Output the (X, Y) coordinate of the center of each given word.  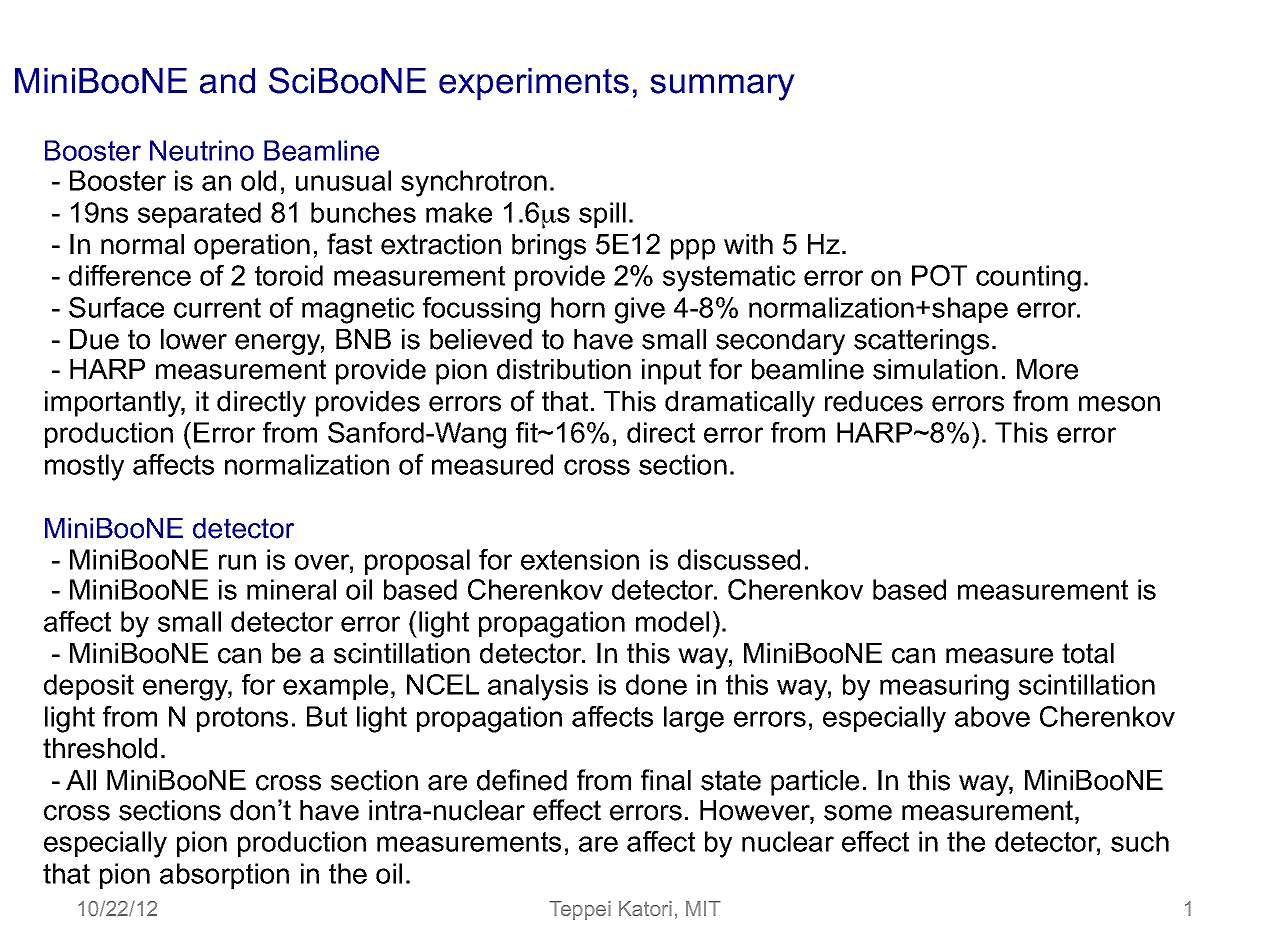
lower (194, 339)
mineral (291, 589)
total (1088, 653)
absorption (224, 876)
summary (722, 87)
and (227, 81)
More (1047, 369)
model (672, 621)
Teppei (580, 910)
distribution (564, 369)
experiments (534, 84)
